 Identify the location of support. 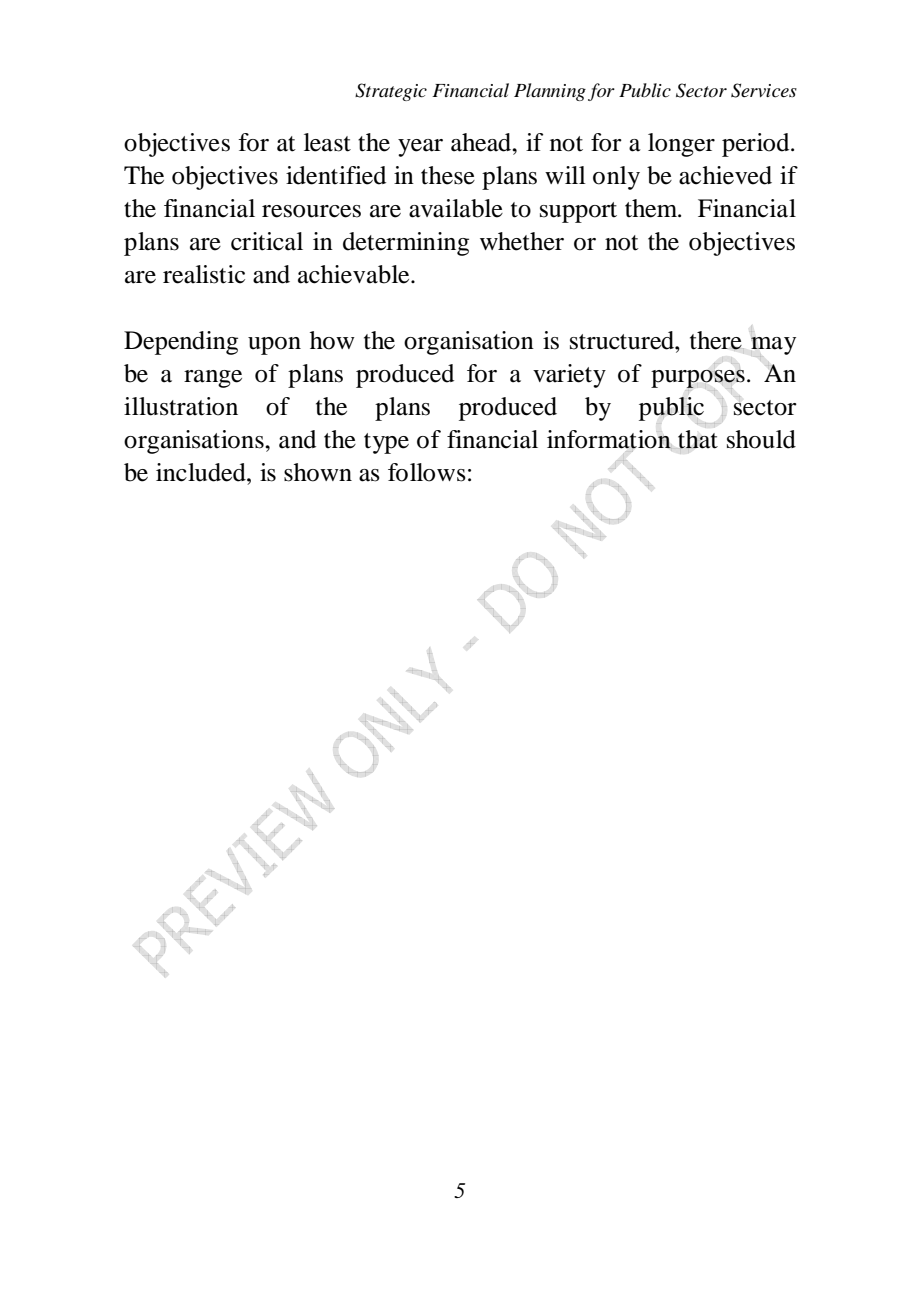
(578, 212).
